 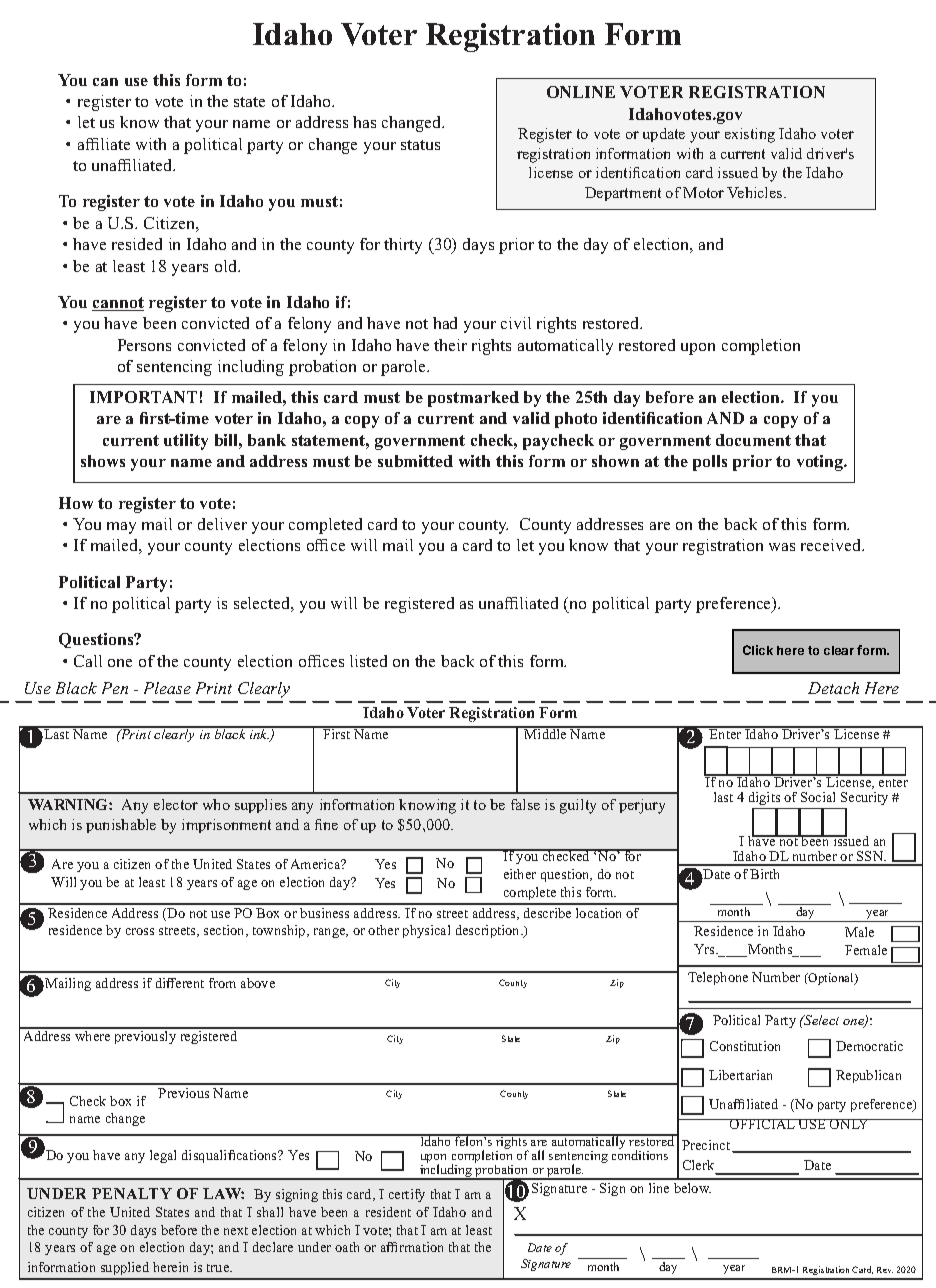 What do you see at coordinates (831, 979) in the page?
I see `Optional` at bounding box center [831, 979].
